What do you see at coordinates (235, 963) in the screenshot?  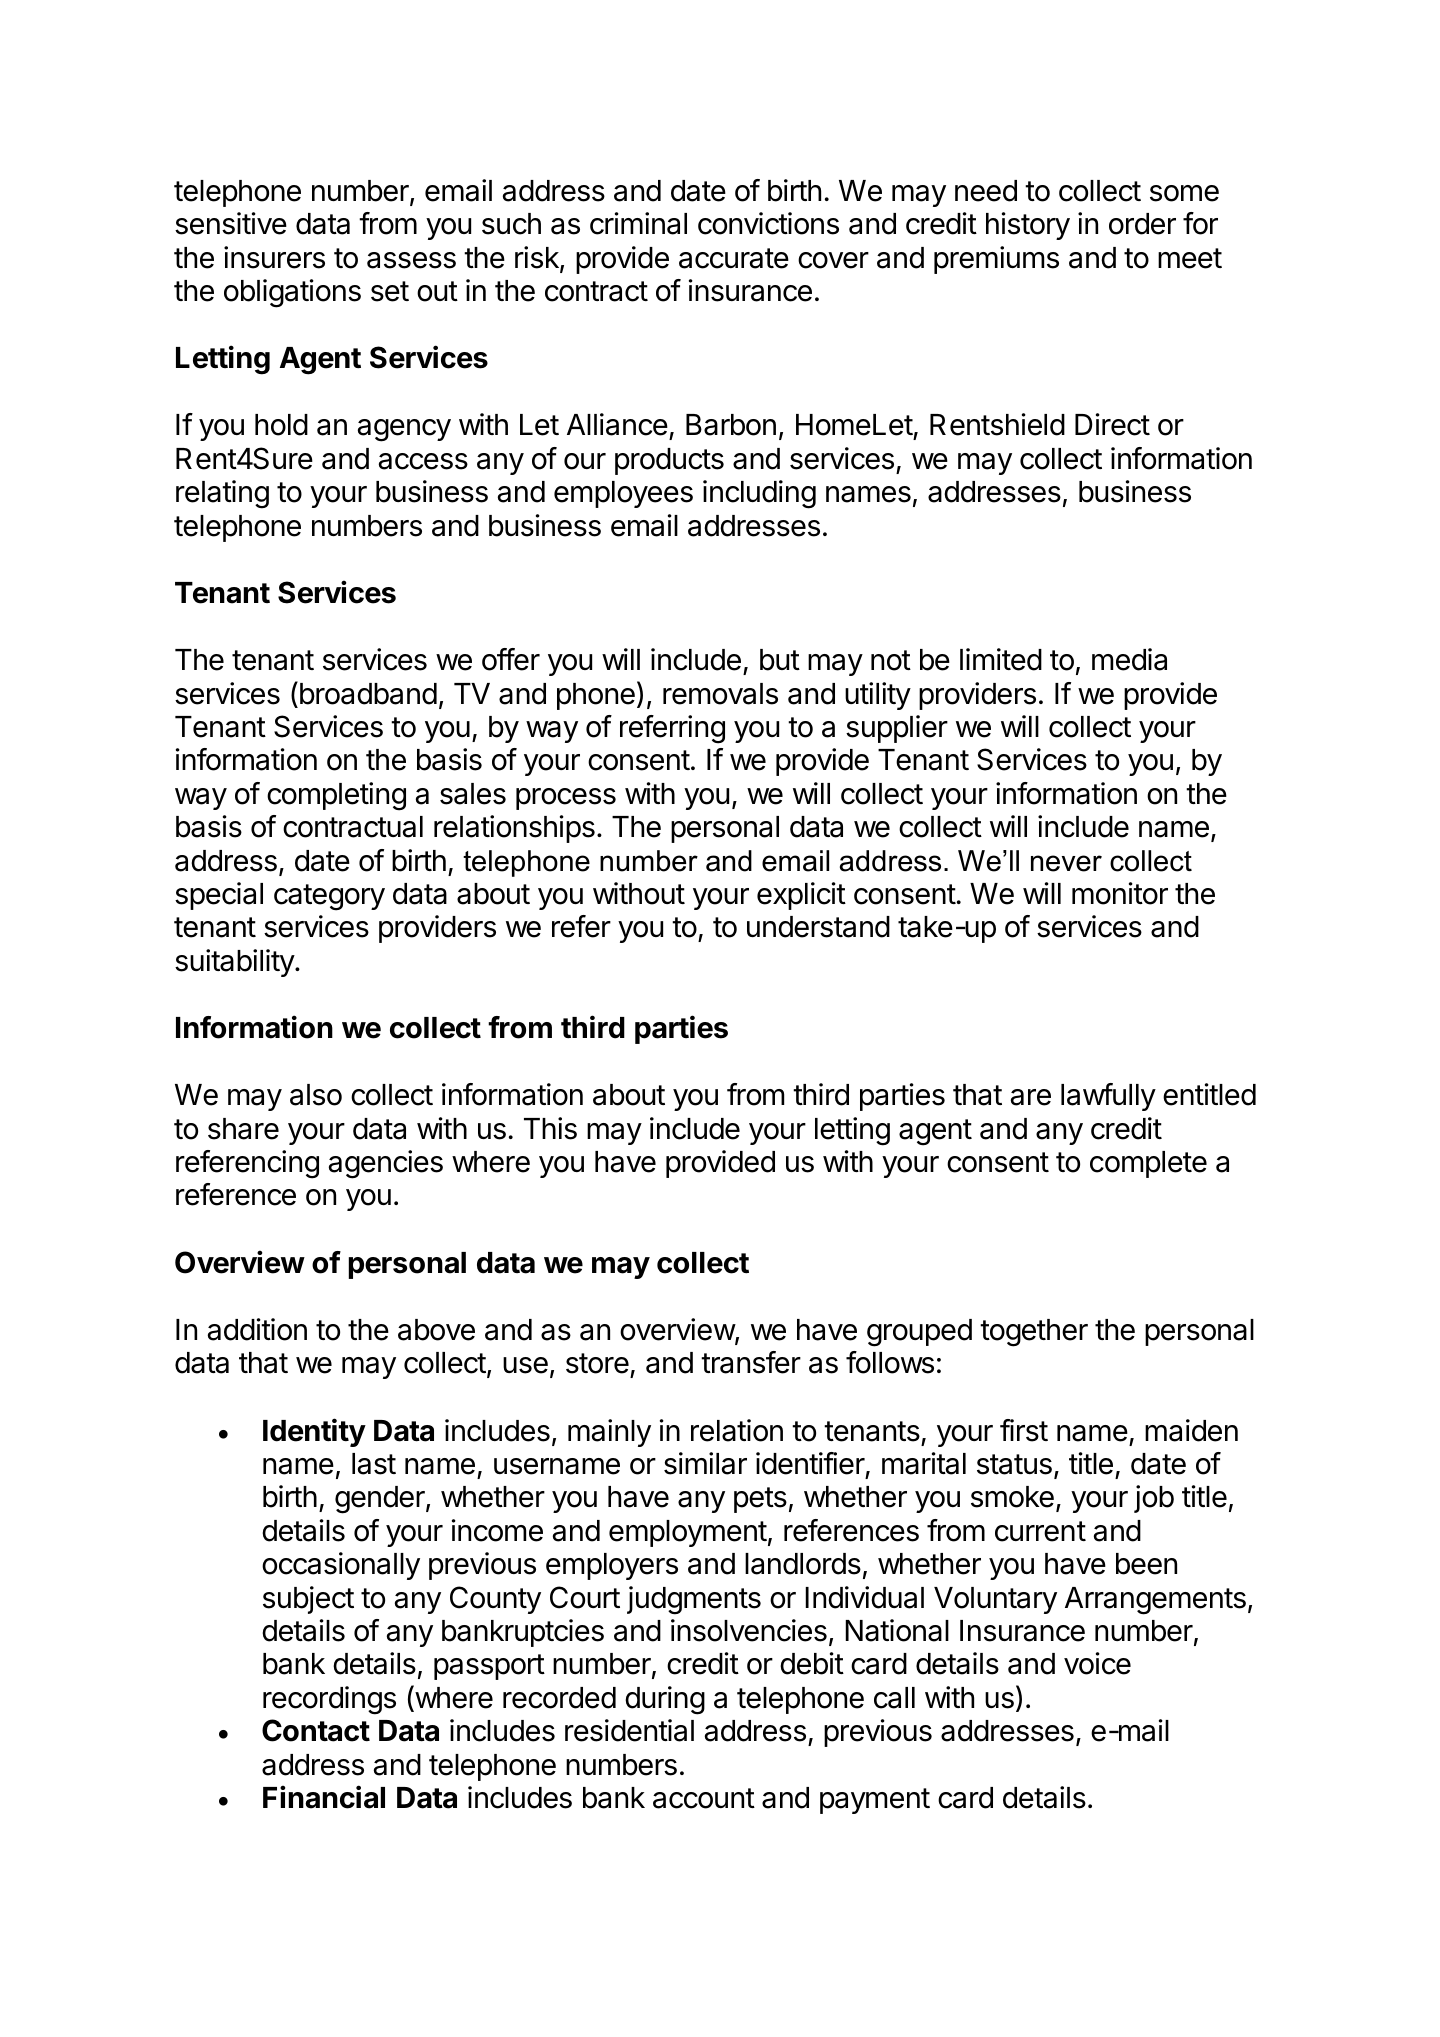 I see `suitability` at bounding box center [235, 963].
